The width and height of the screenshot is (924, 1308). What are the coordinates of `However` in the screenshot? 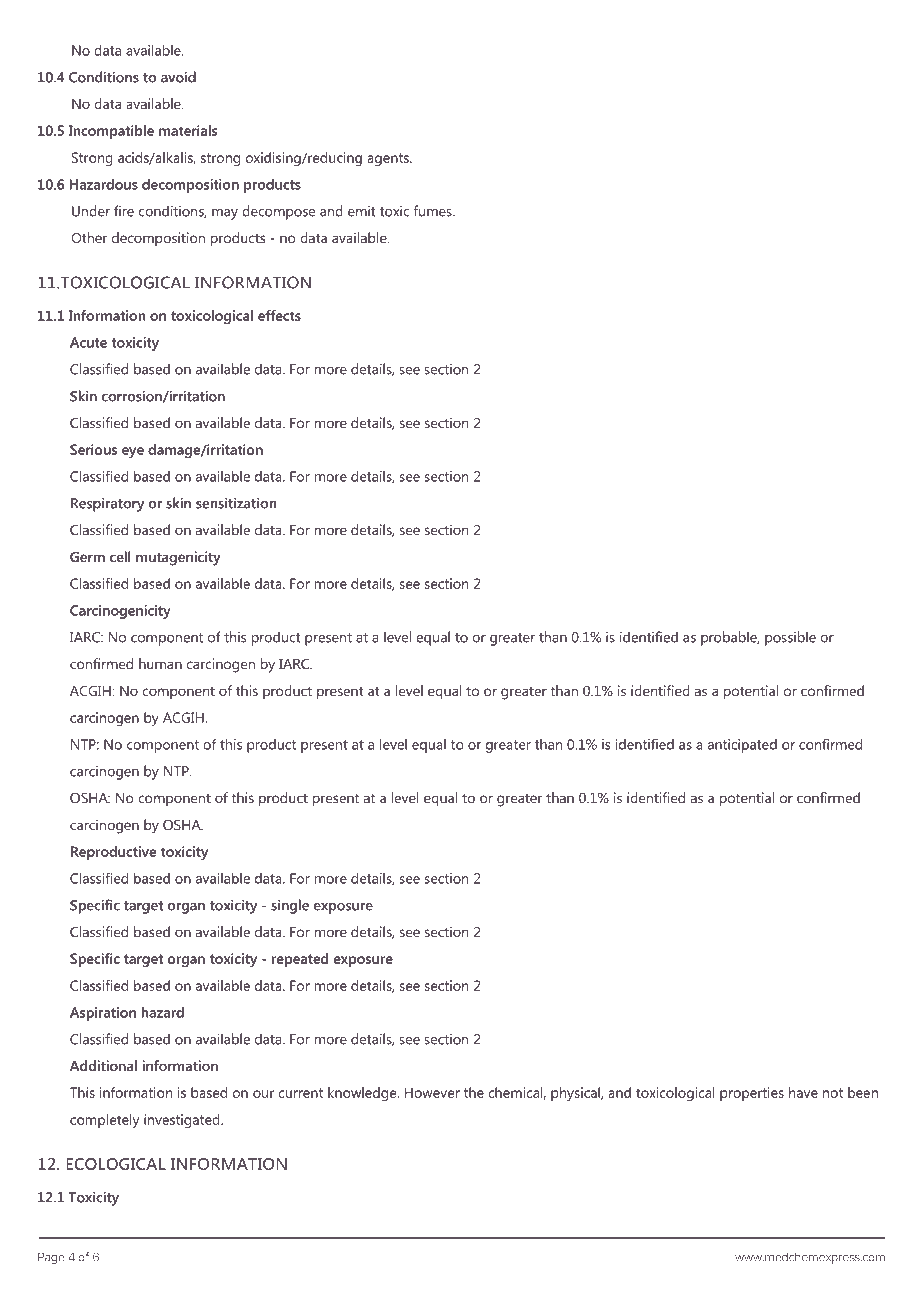 It's located at (432, 1092).
